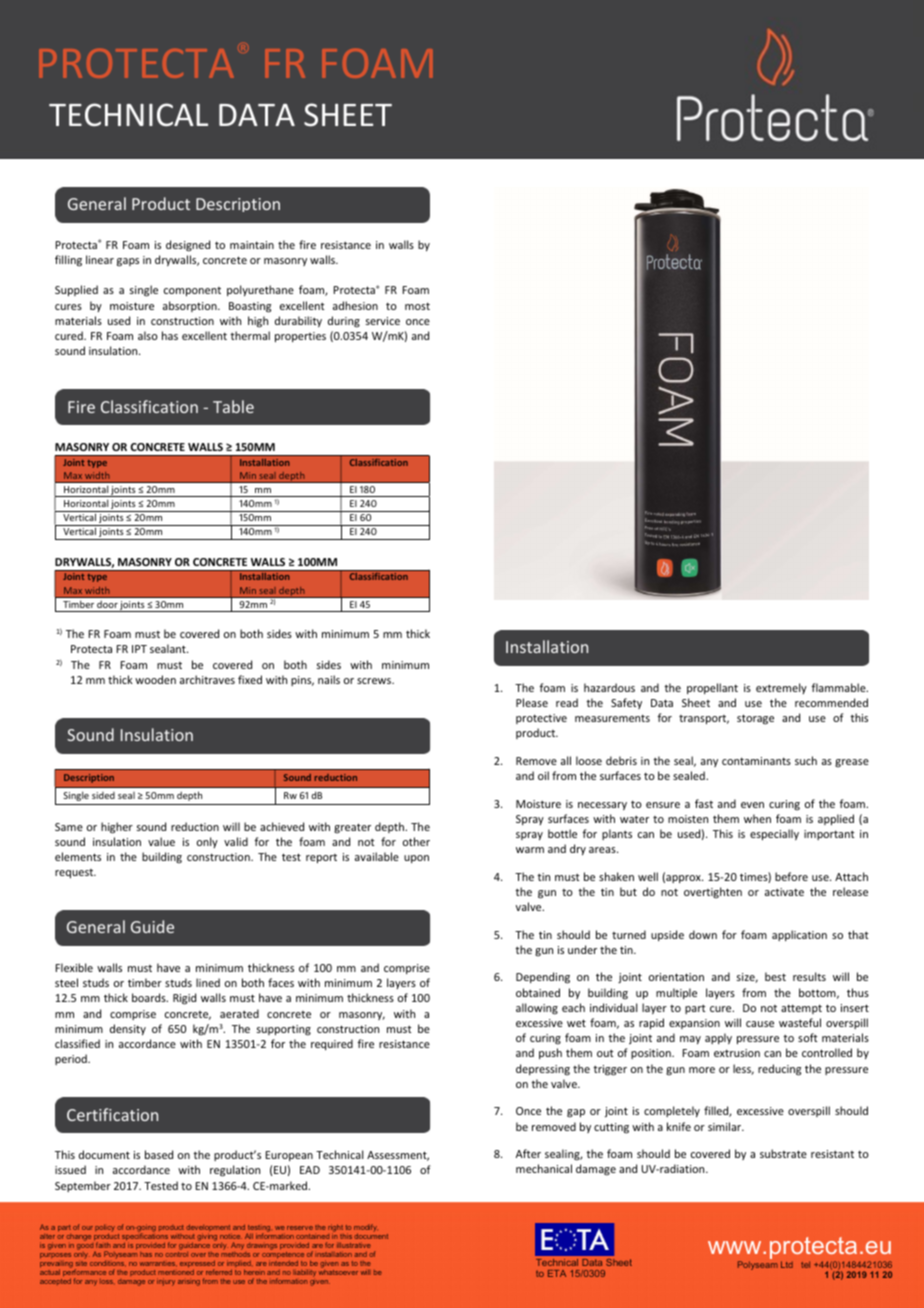  Describe the element at coordinates (161, 841) in the screenshot. I see `value` at that location.
